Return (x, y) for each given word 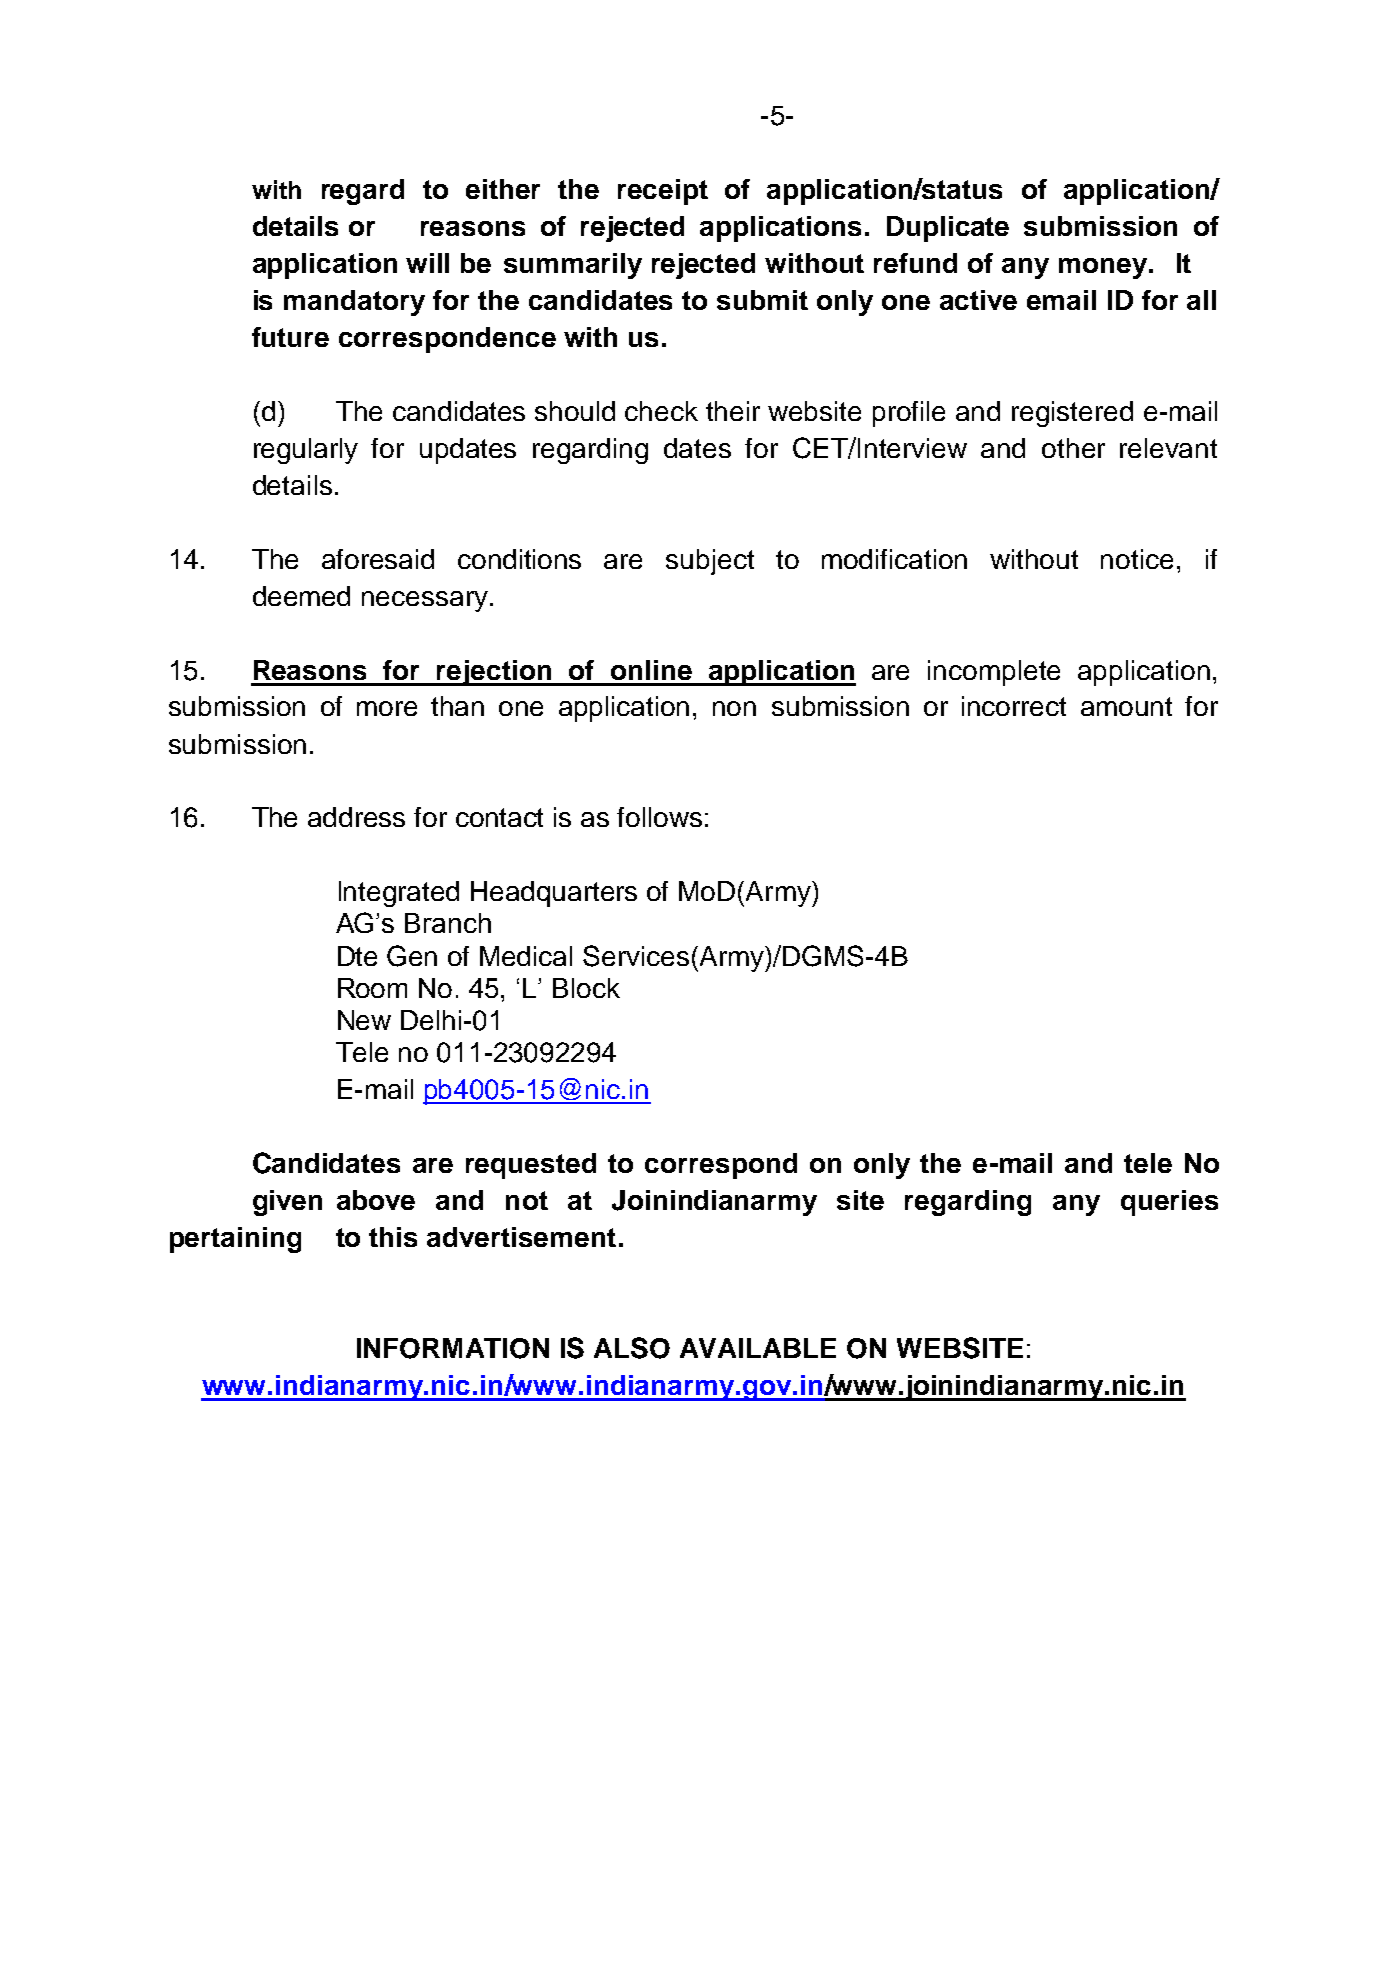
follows (659, 817)
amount (1126, 706)
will (427, 263)
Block (586, 988)
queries (1169, 1203)
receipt (663, 192)
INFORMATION (453, 1348)
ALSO (632, 1348)
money (1104, 268)
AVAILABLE (758, 1348)
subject (710, 562)
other (1073, 448)
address (356, 817)
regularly (306, 451)
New (364, 1020)
